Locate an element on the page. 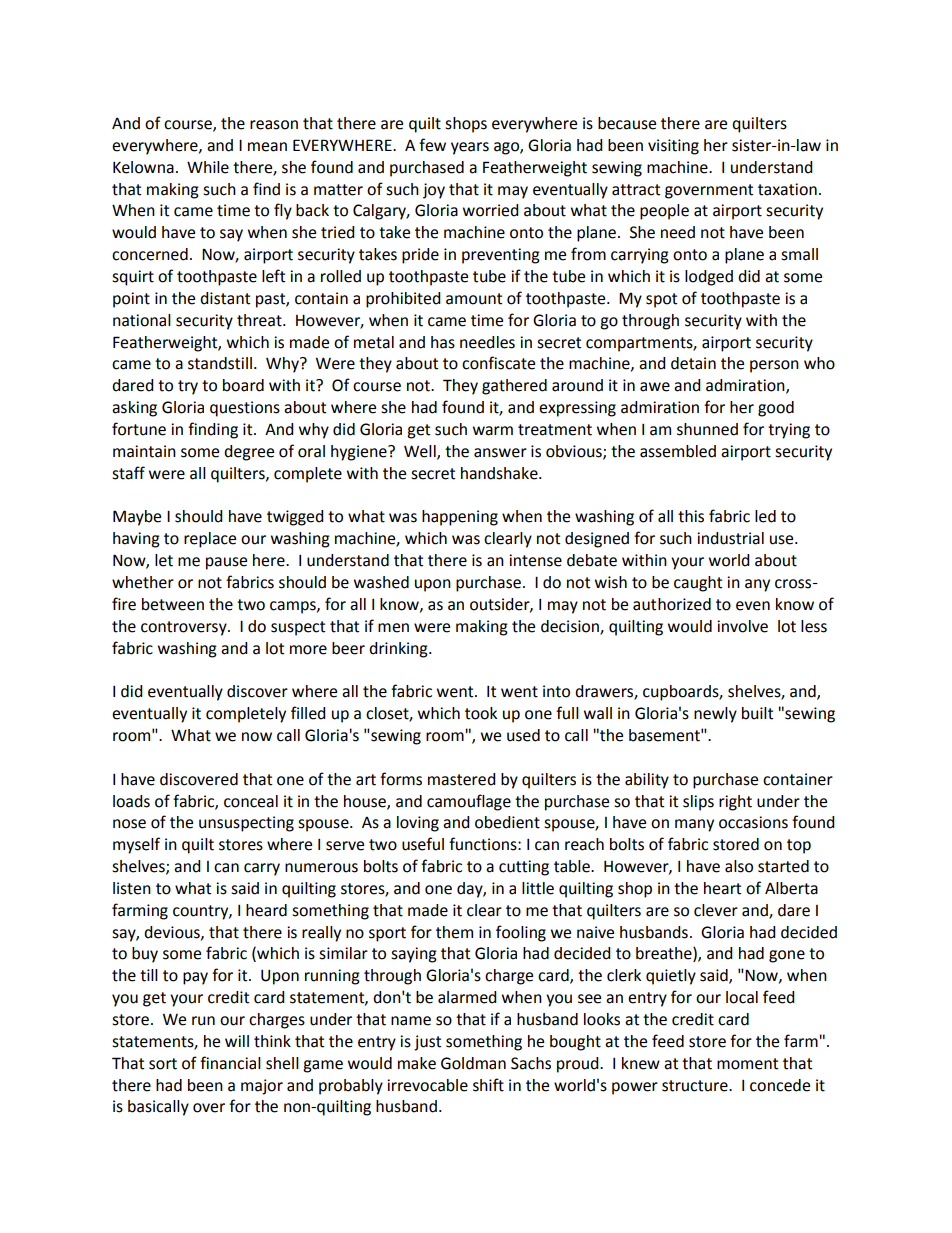  years is located at coordinates (470, 148).
